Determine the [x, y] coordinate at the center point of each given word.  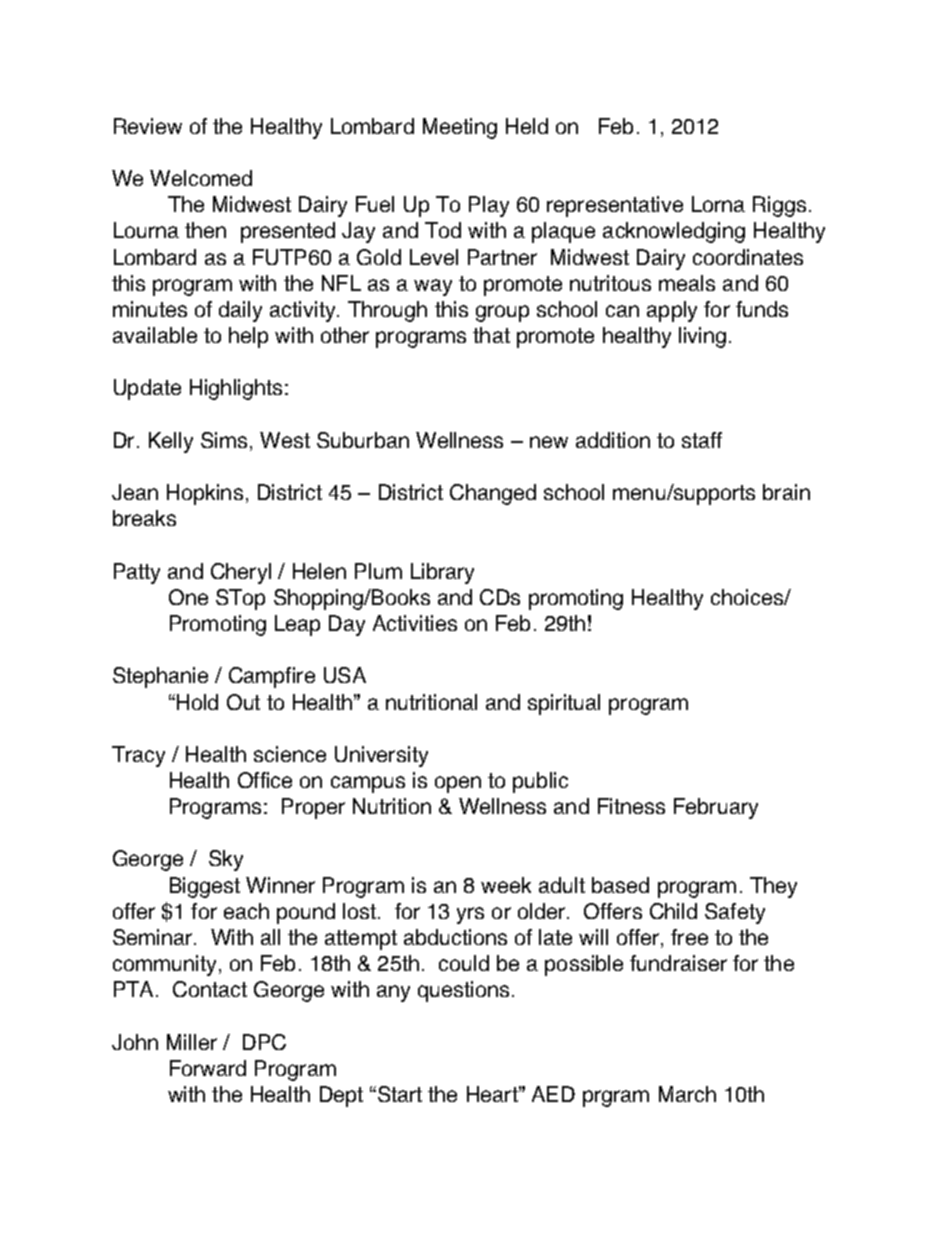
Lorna [718, 204]
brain [786, 492]
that [491, 335]
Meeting [460, 128]
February [716, 808]
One [188, 597]
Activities [415, 623]
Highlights [236, 389]
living [702, 337]
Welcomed [201, 178]
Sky [226, 860]
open [458, 784]
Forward [208, 1068]
